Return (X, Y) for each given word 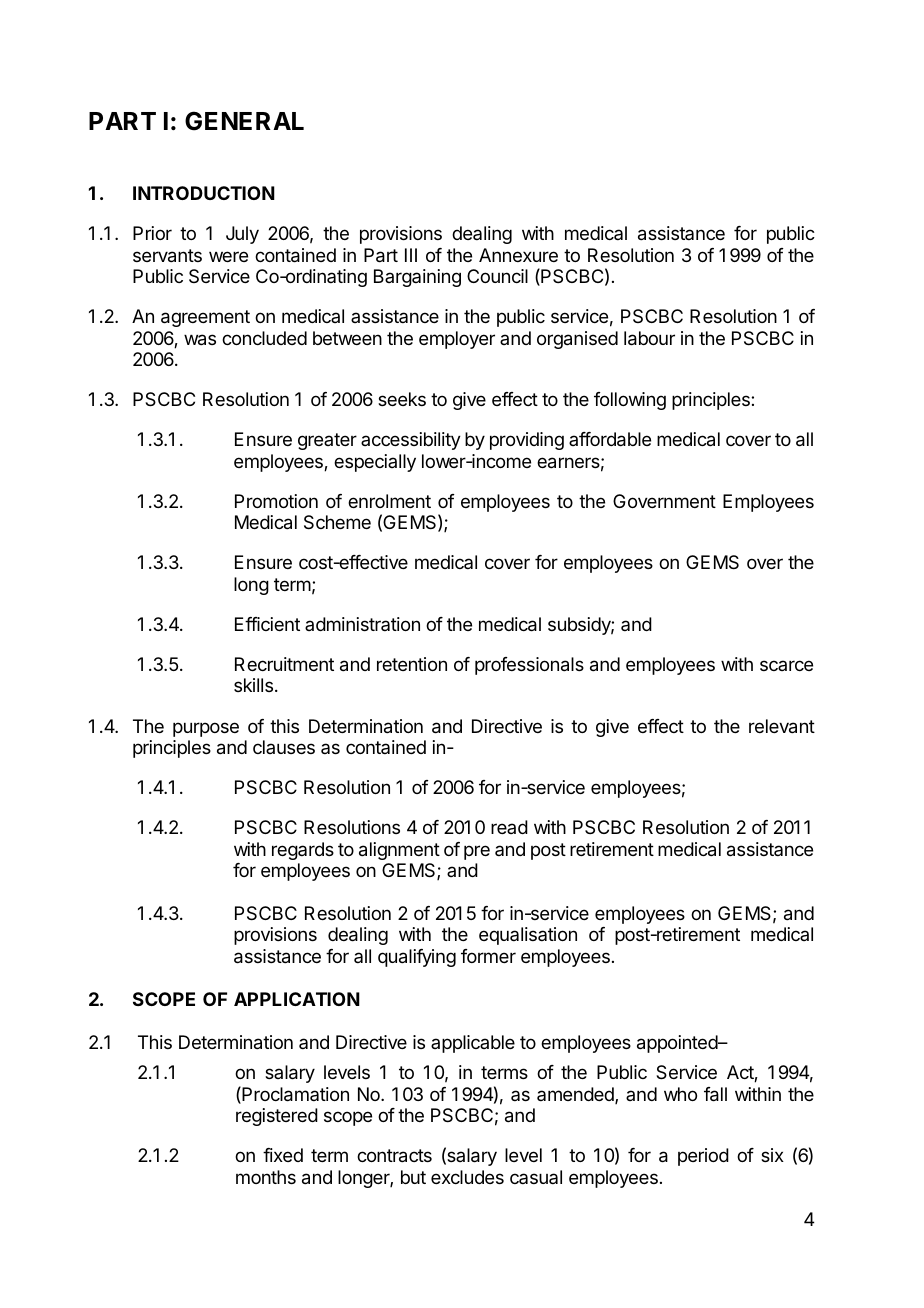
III (411, 255)
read (509, 827)
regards (303, 851)
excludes (467, 1177)
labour (649, 338)
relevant (782, 726)
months (266, 1177)
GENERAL (244, 121)
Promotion (276, 501)
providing (527, 441)
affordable (610, 439)
